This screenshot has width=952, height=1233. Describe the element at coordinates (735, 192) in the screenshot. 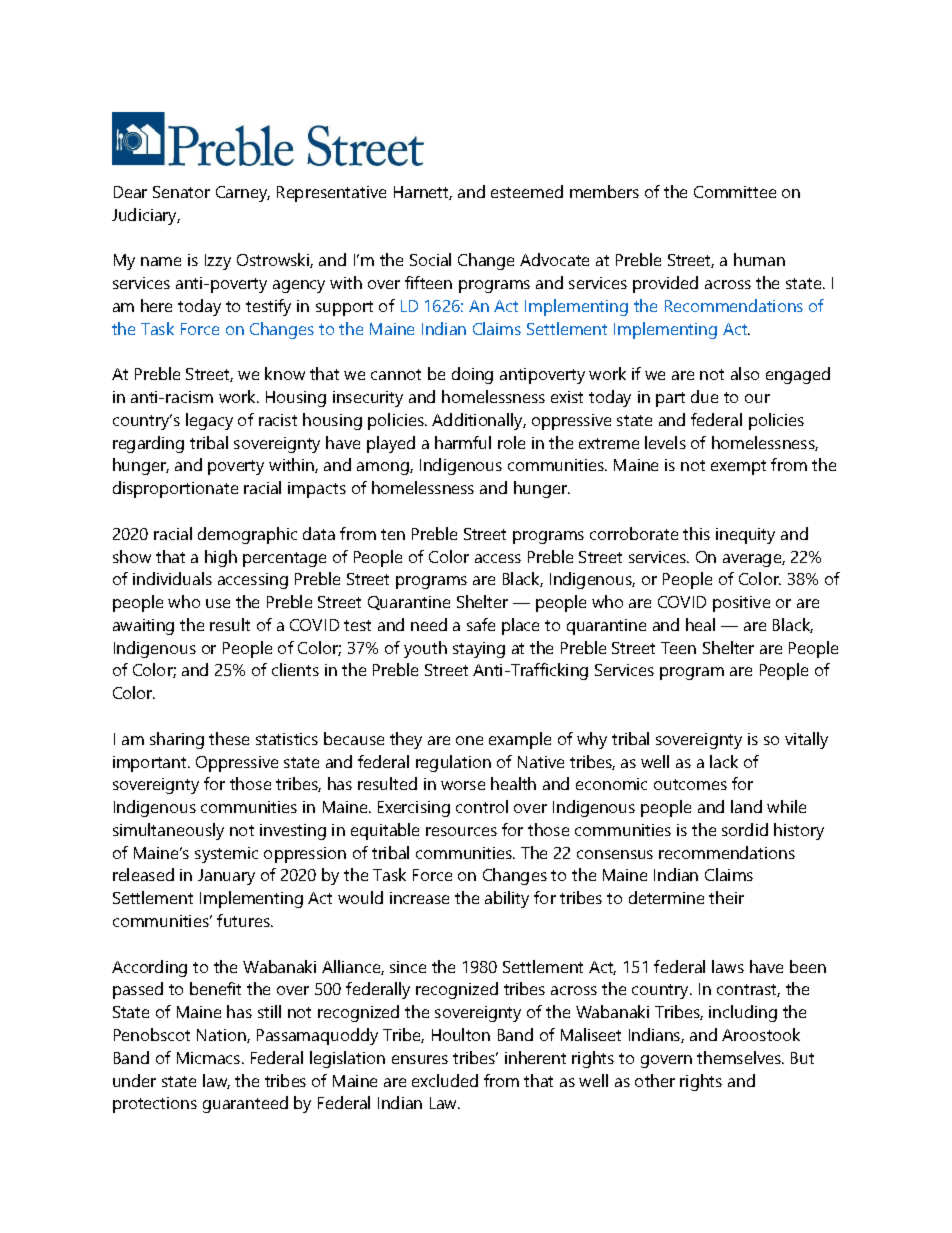

I see `Committee` at that location.
